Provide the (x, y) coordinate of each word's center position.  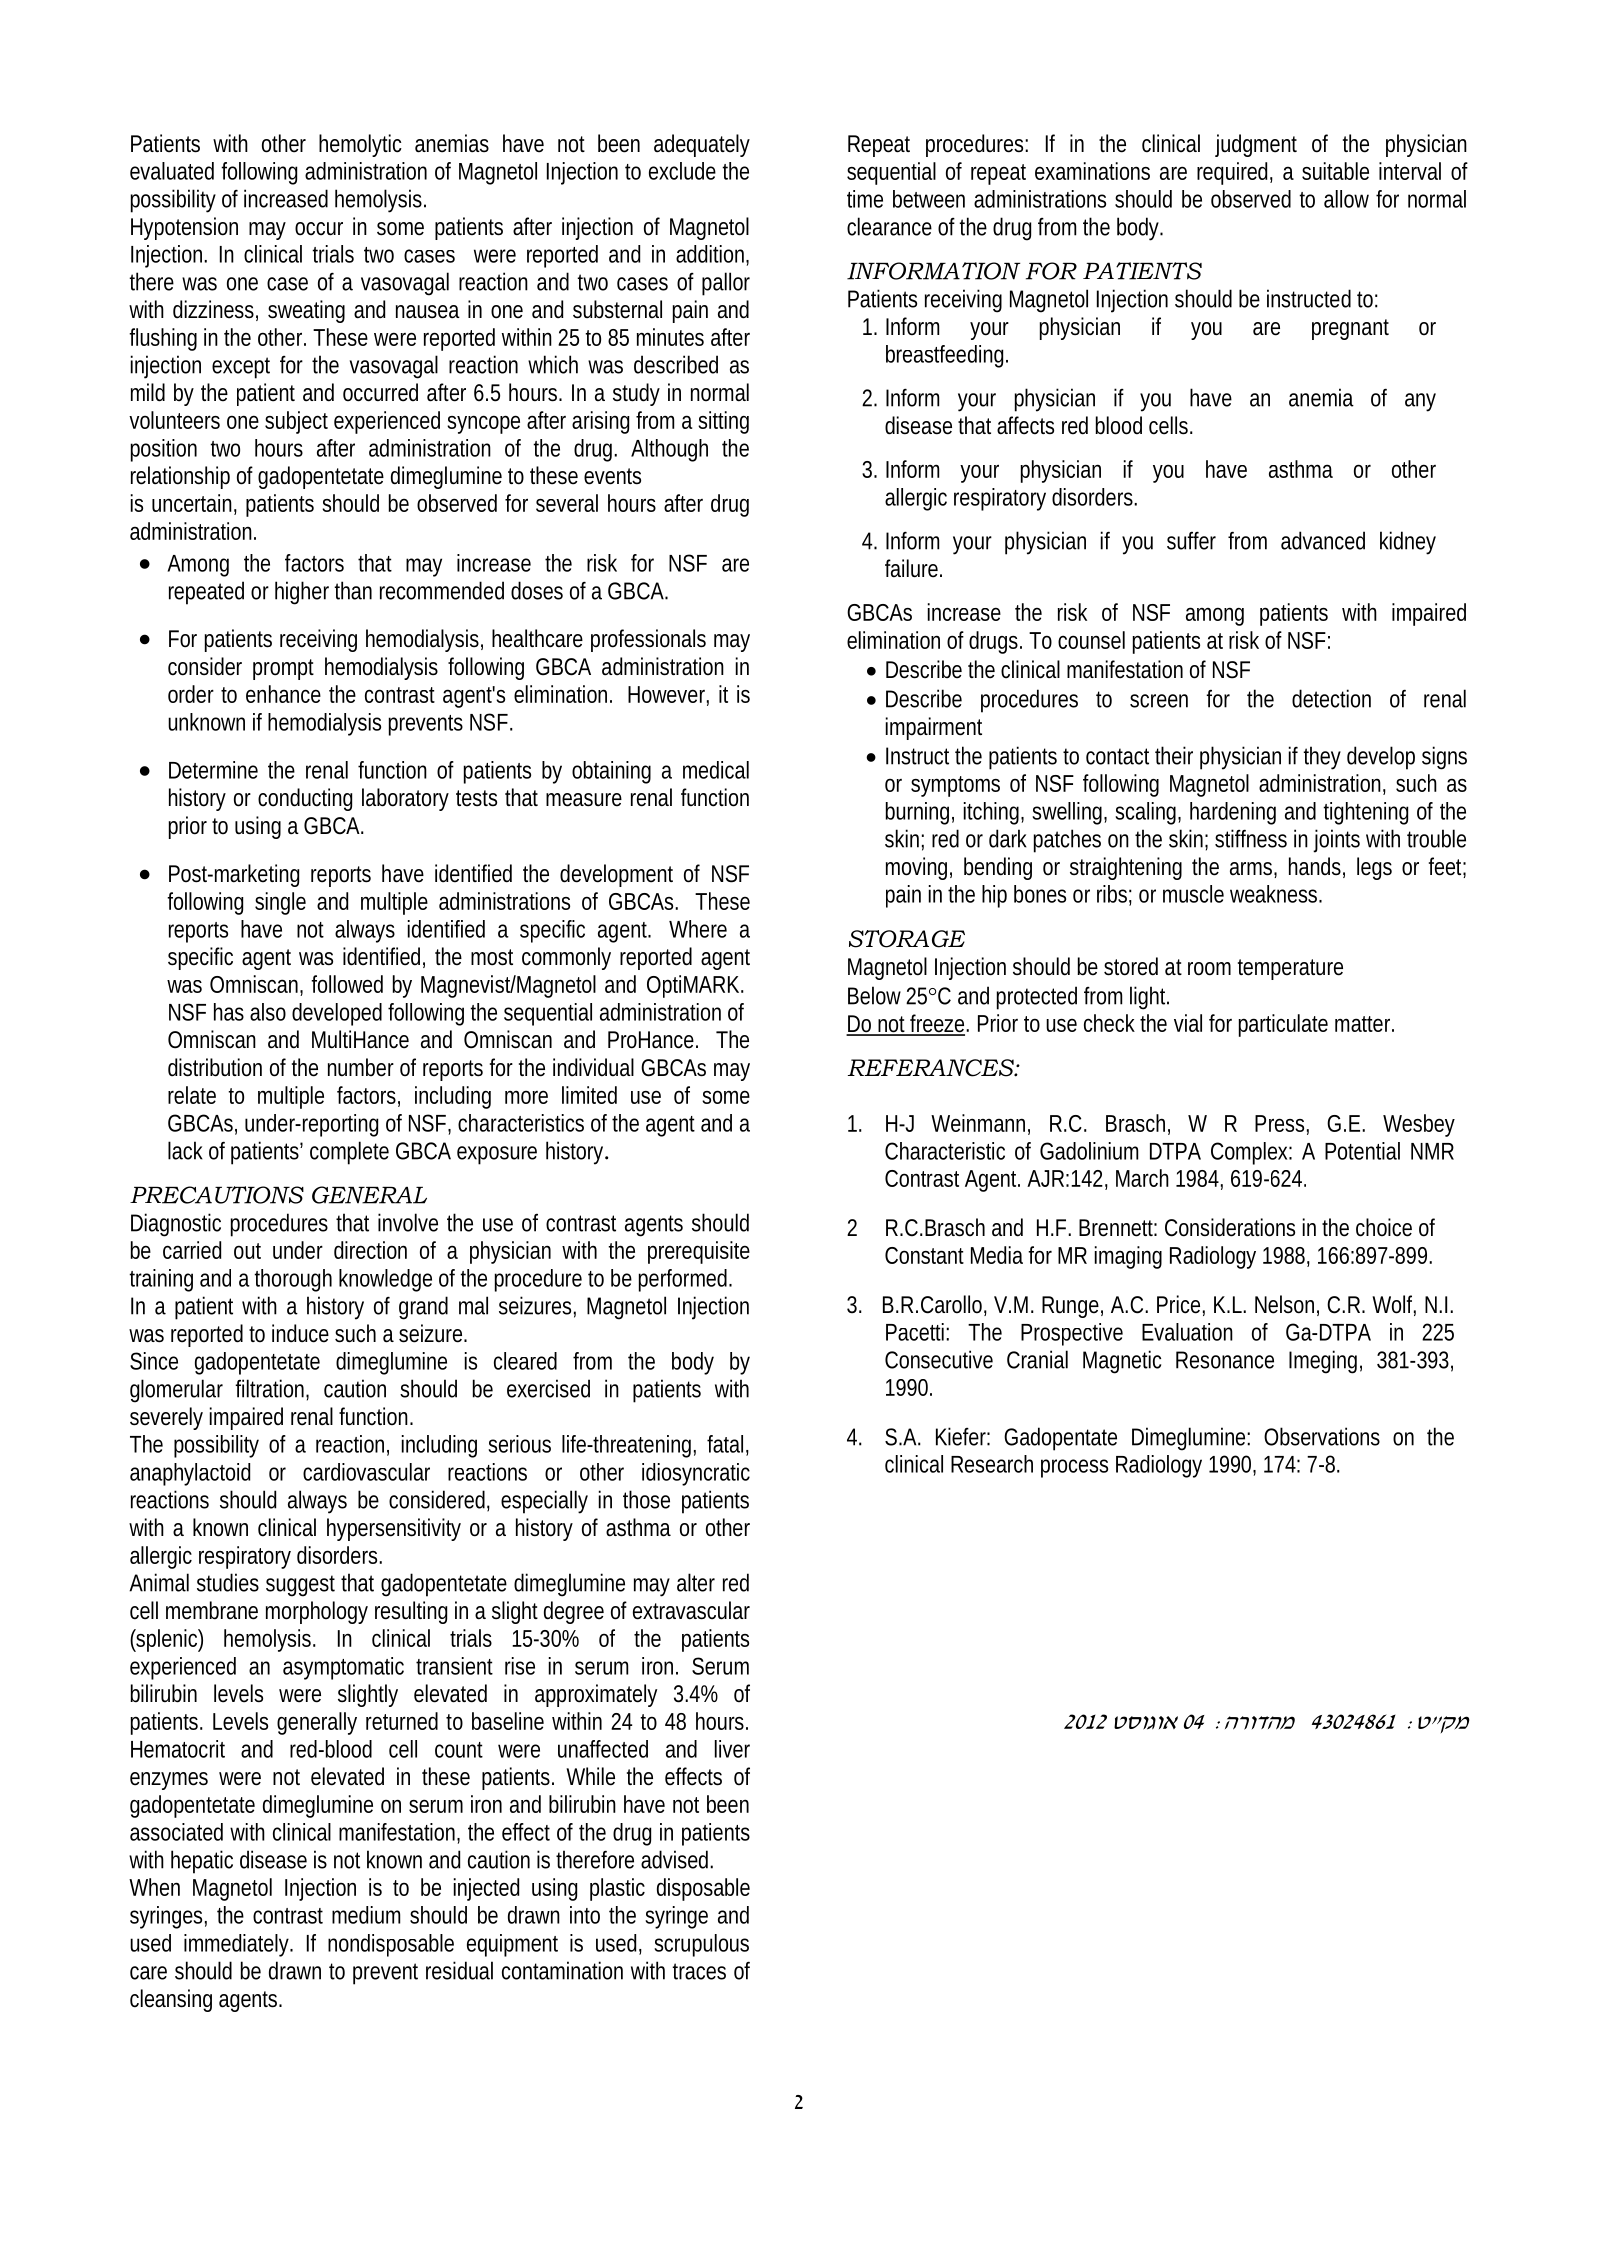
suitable (1335, 171)
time (865, 199)
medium (366, 1915)
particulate (1283, 1025)
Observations (1322, 1436)
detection (1331, 698)
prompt (283, 669)
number (361, 1067)
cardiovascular (366, 1472)
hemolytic (360, 145)
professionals (648, 640)
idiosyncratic (696, 1474)
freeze (939, 1024)
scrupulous (701, 1945)
